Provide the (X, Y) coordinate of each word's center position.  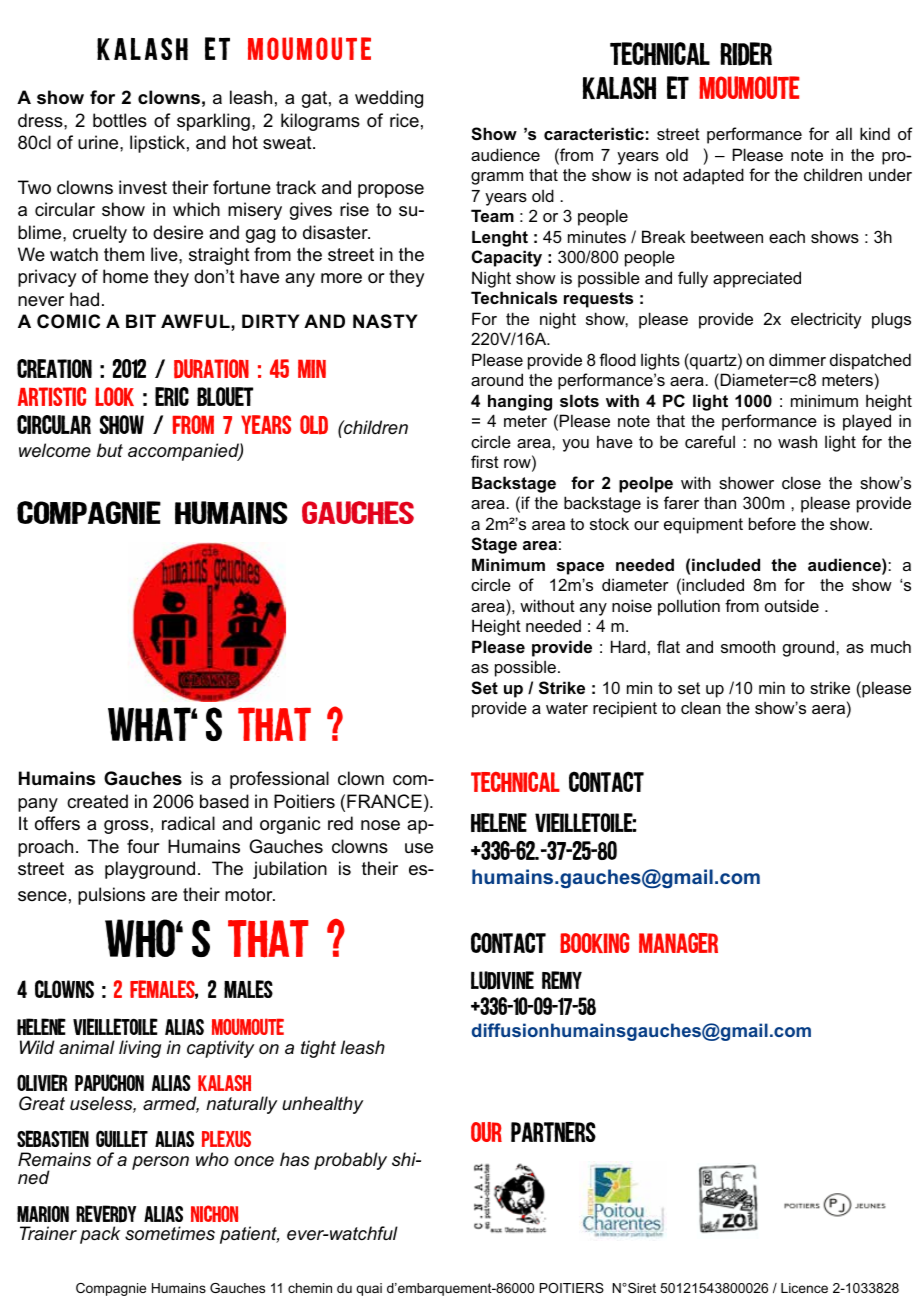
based (224, 801)
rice (404, 120)
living (140, 1049)
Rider (746, 54)
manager (678, 943)
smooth (748, 646)
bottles (120, 120)
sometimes (170, 1233)
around (497, 379)
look (114, 396)
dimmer (797, 359)
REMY (562, 980)
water (567, 708)
